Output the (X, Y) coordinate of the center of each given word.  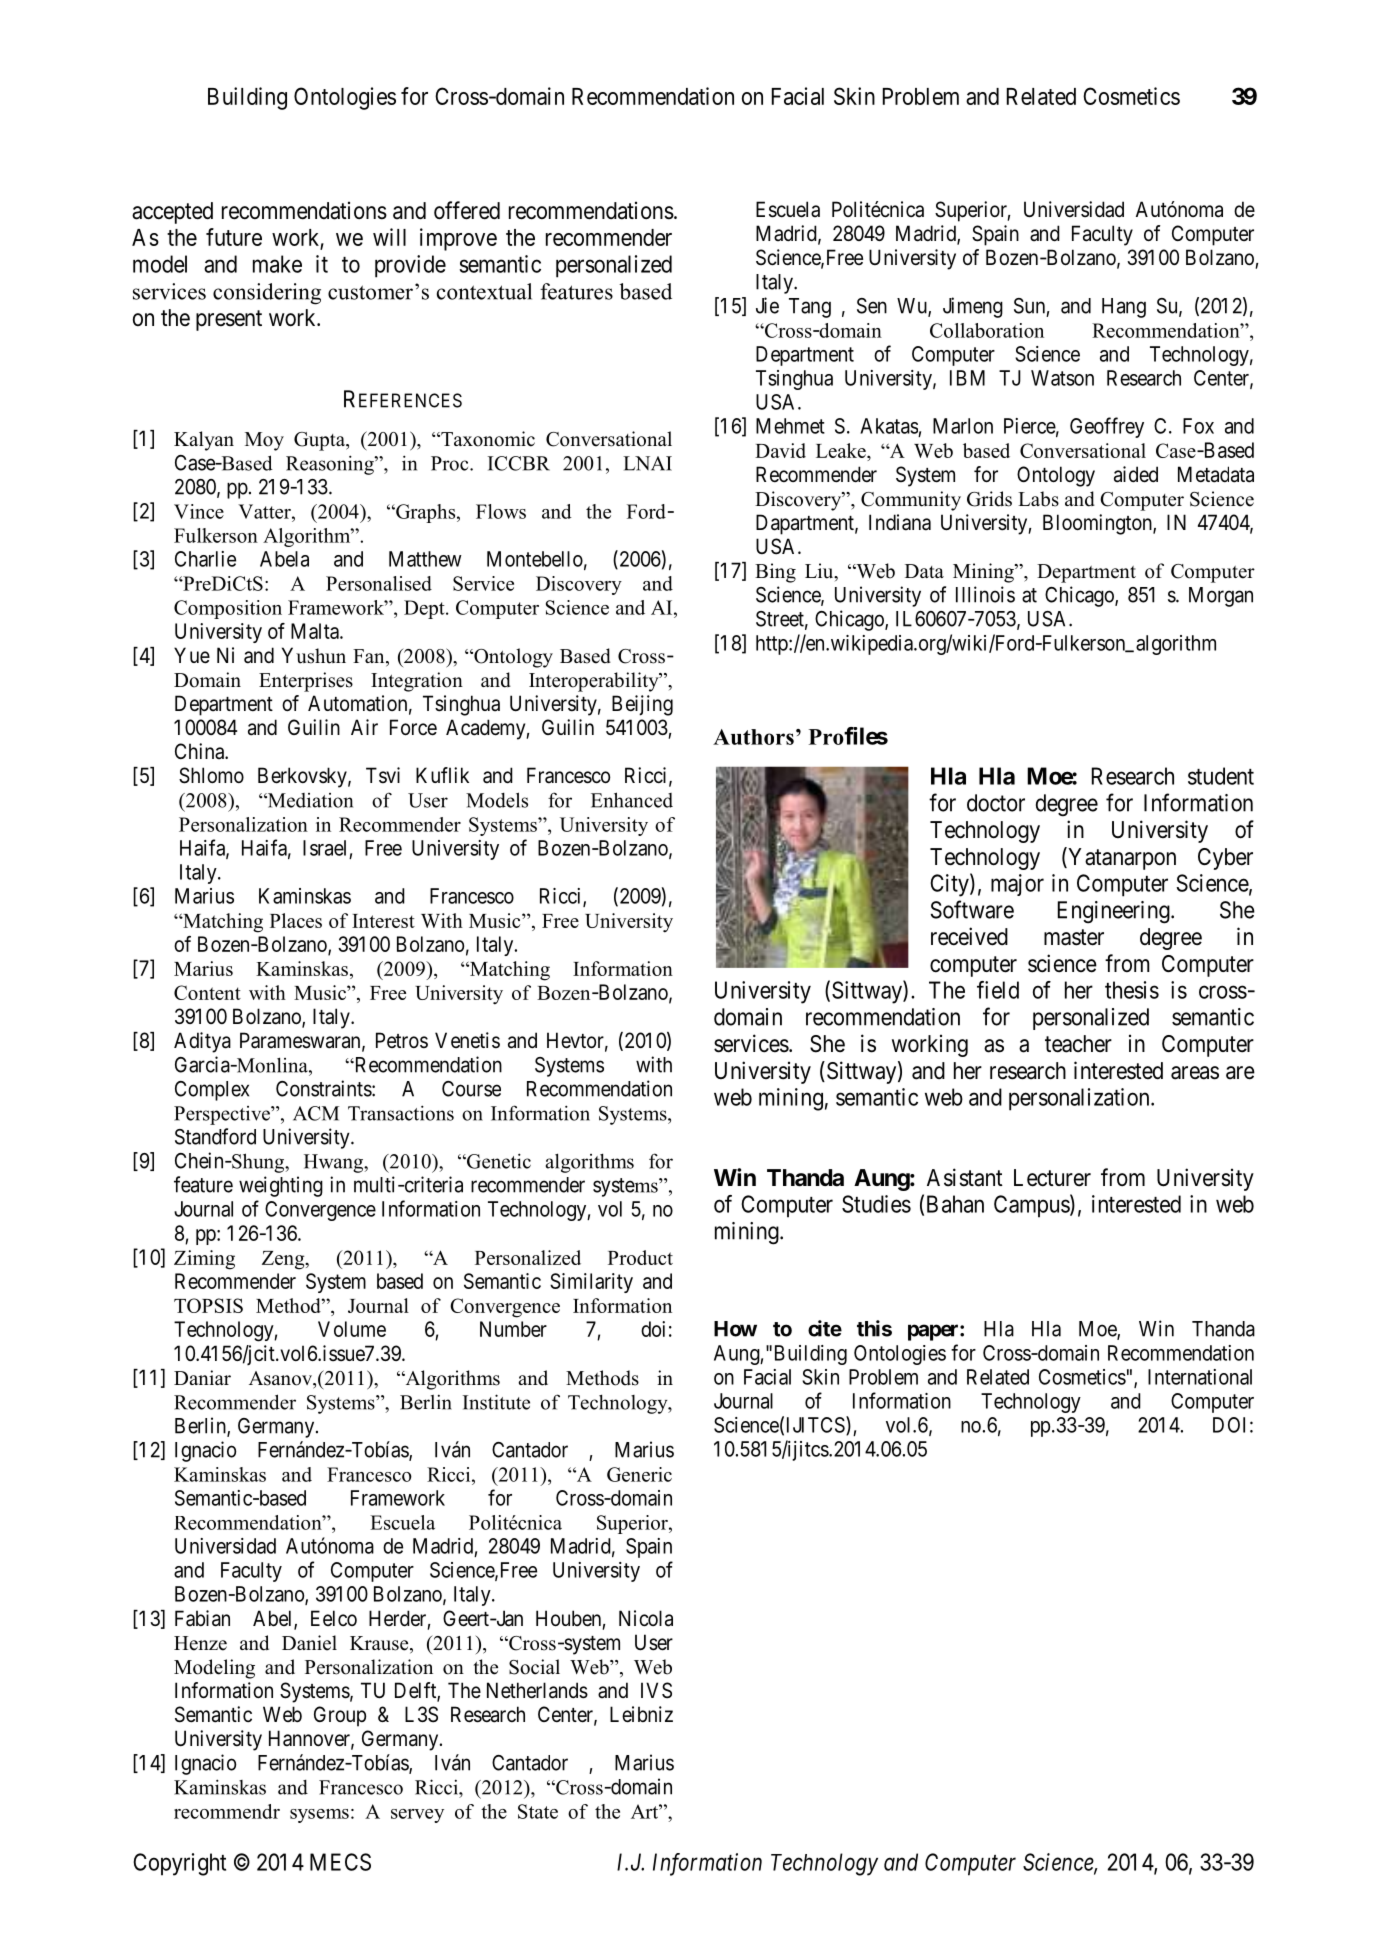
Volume (352, 1329)
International (1200, 1377)
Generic (639, 1474)
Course (471, 1089)
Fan (370, 657)
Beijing (642, 705)
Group (340, 1716)
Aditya (202, 1042)
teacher (1078, 1044)
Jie (767, 305)
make (277, 264)
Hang (1124, 308)
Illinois (985, 594)
